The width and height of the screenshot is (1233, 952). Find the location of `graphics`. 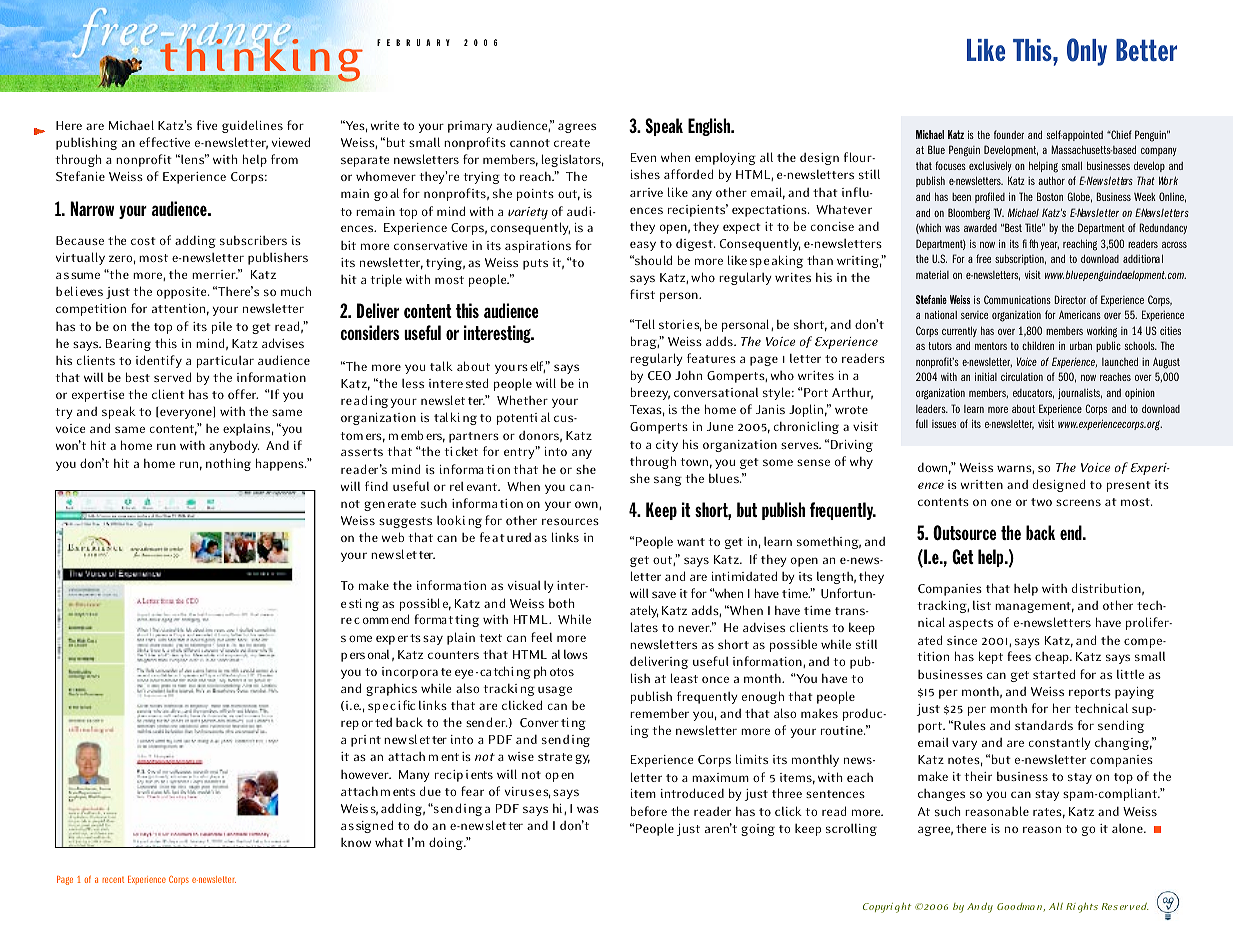

graphics is located at coordinates (391, 690).
